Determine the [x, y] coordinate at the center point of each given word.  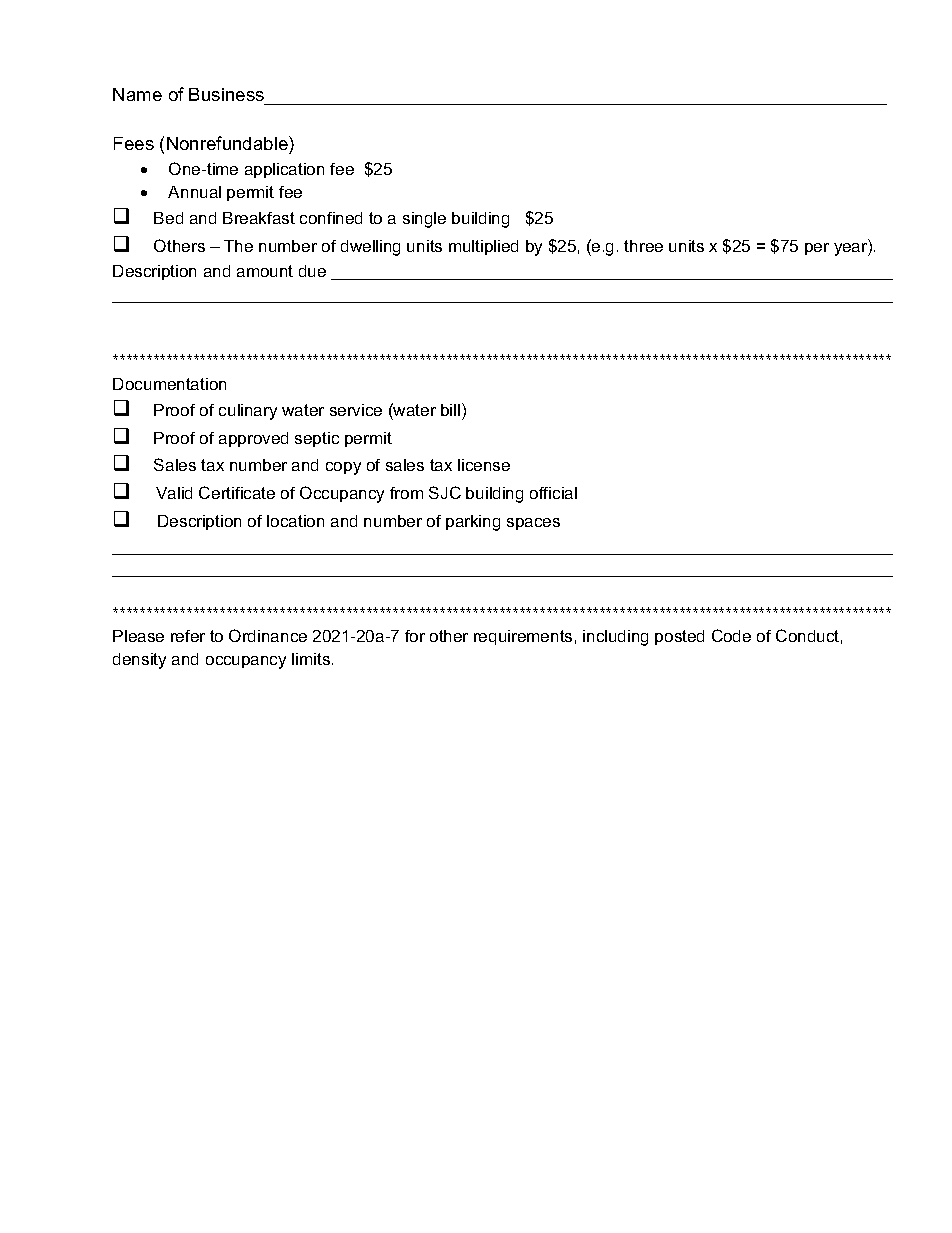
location [295, 521]
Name [137, 94]
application [284, 170]
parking [473, 523]
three [643, 246]
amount [265, 271]
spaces [533, 524]
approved [253, 439]
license [484, 465]
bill [450, 410]
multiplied [483, 247]
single [424, 220]
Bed [168, 218]
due [312, 271]
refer [188, 636]
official [553, 493]
